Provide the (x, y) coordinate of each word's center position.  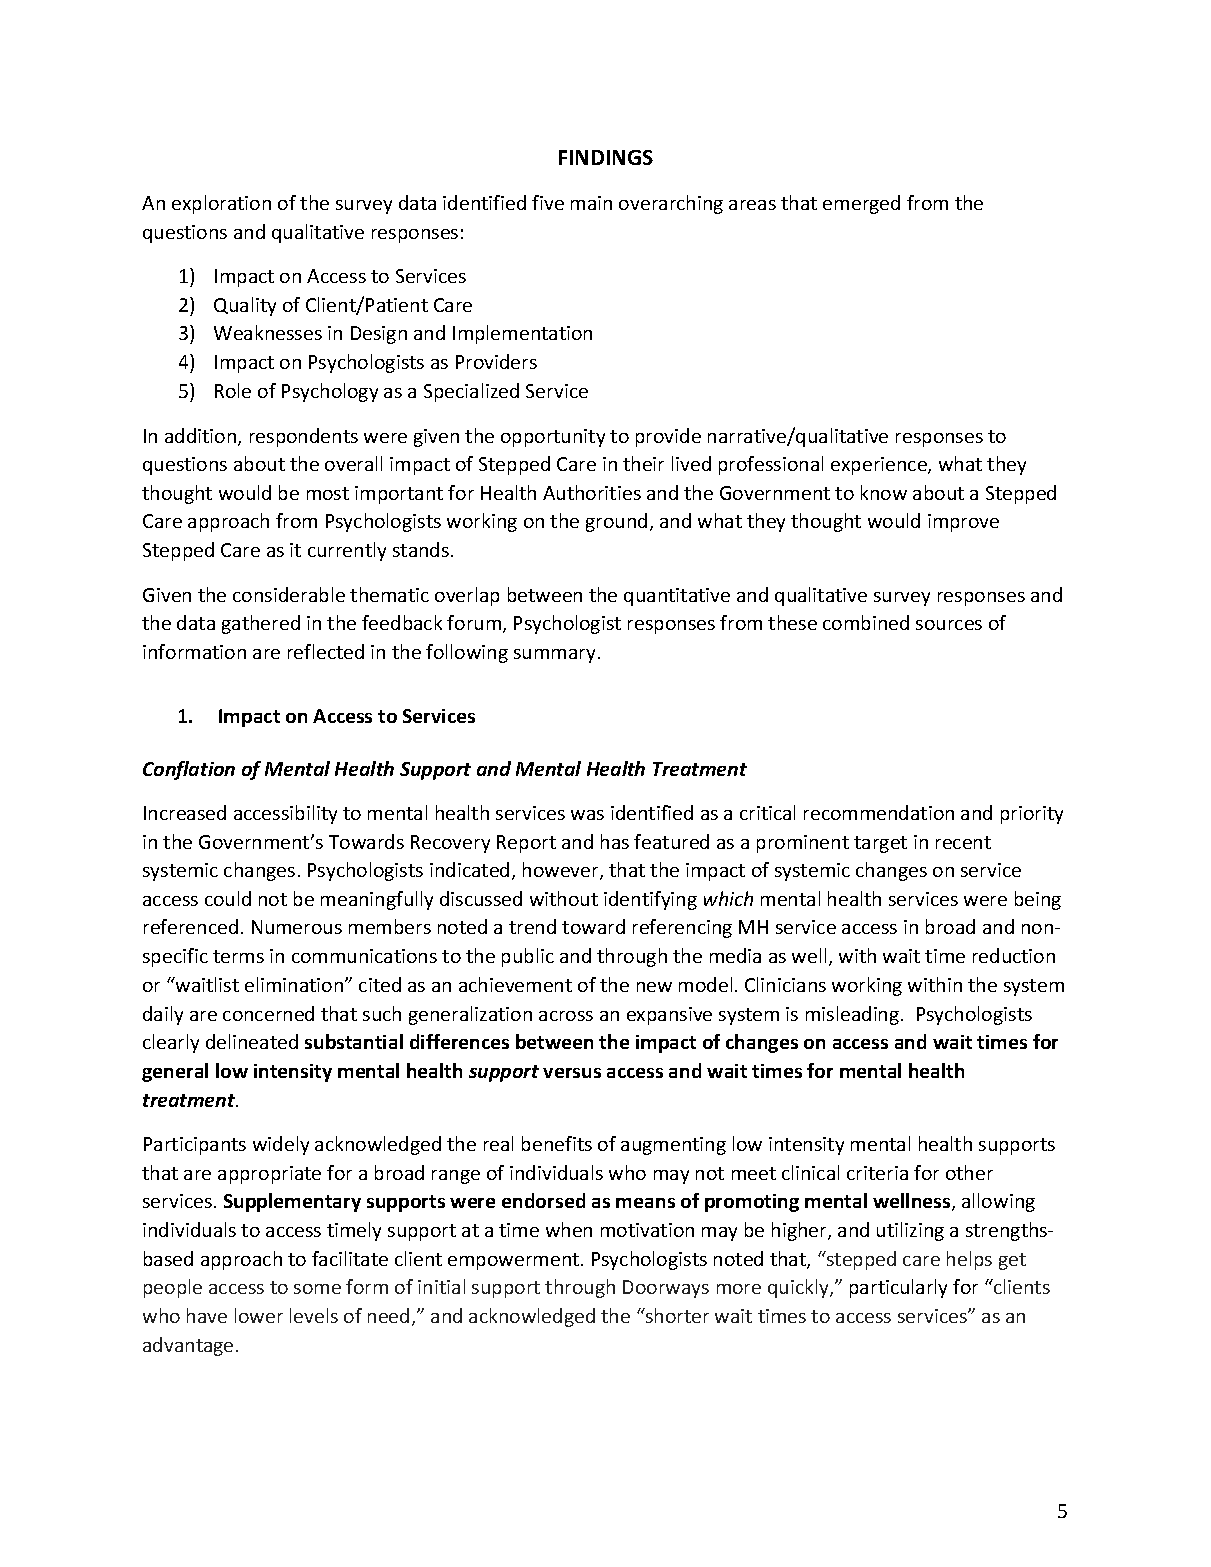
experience (880, 466)
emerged (861, 204)
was (587, 815)
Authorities (592, 492)
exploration (221, 204)
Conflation (189, 770)
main (591, 203)
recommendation (879, 812)
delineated (252, 1041)
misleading (854, 1015)
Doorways (666, 1289)
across (566, 1016)
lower (259, 1315)
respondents (304, 437)
